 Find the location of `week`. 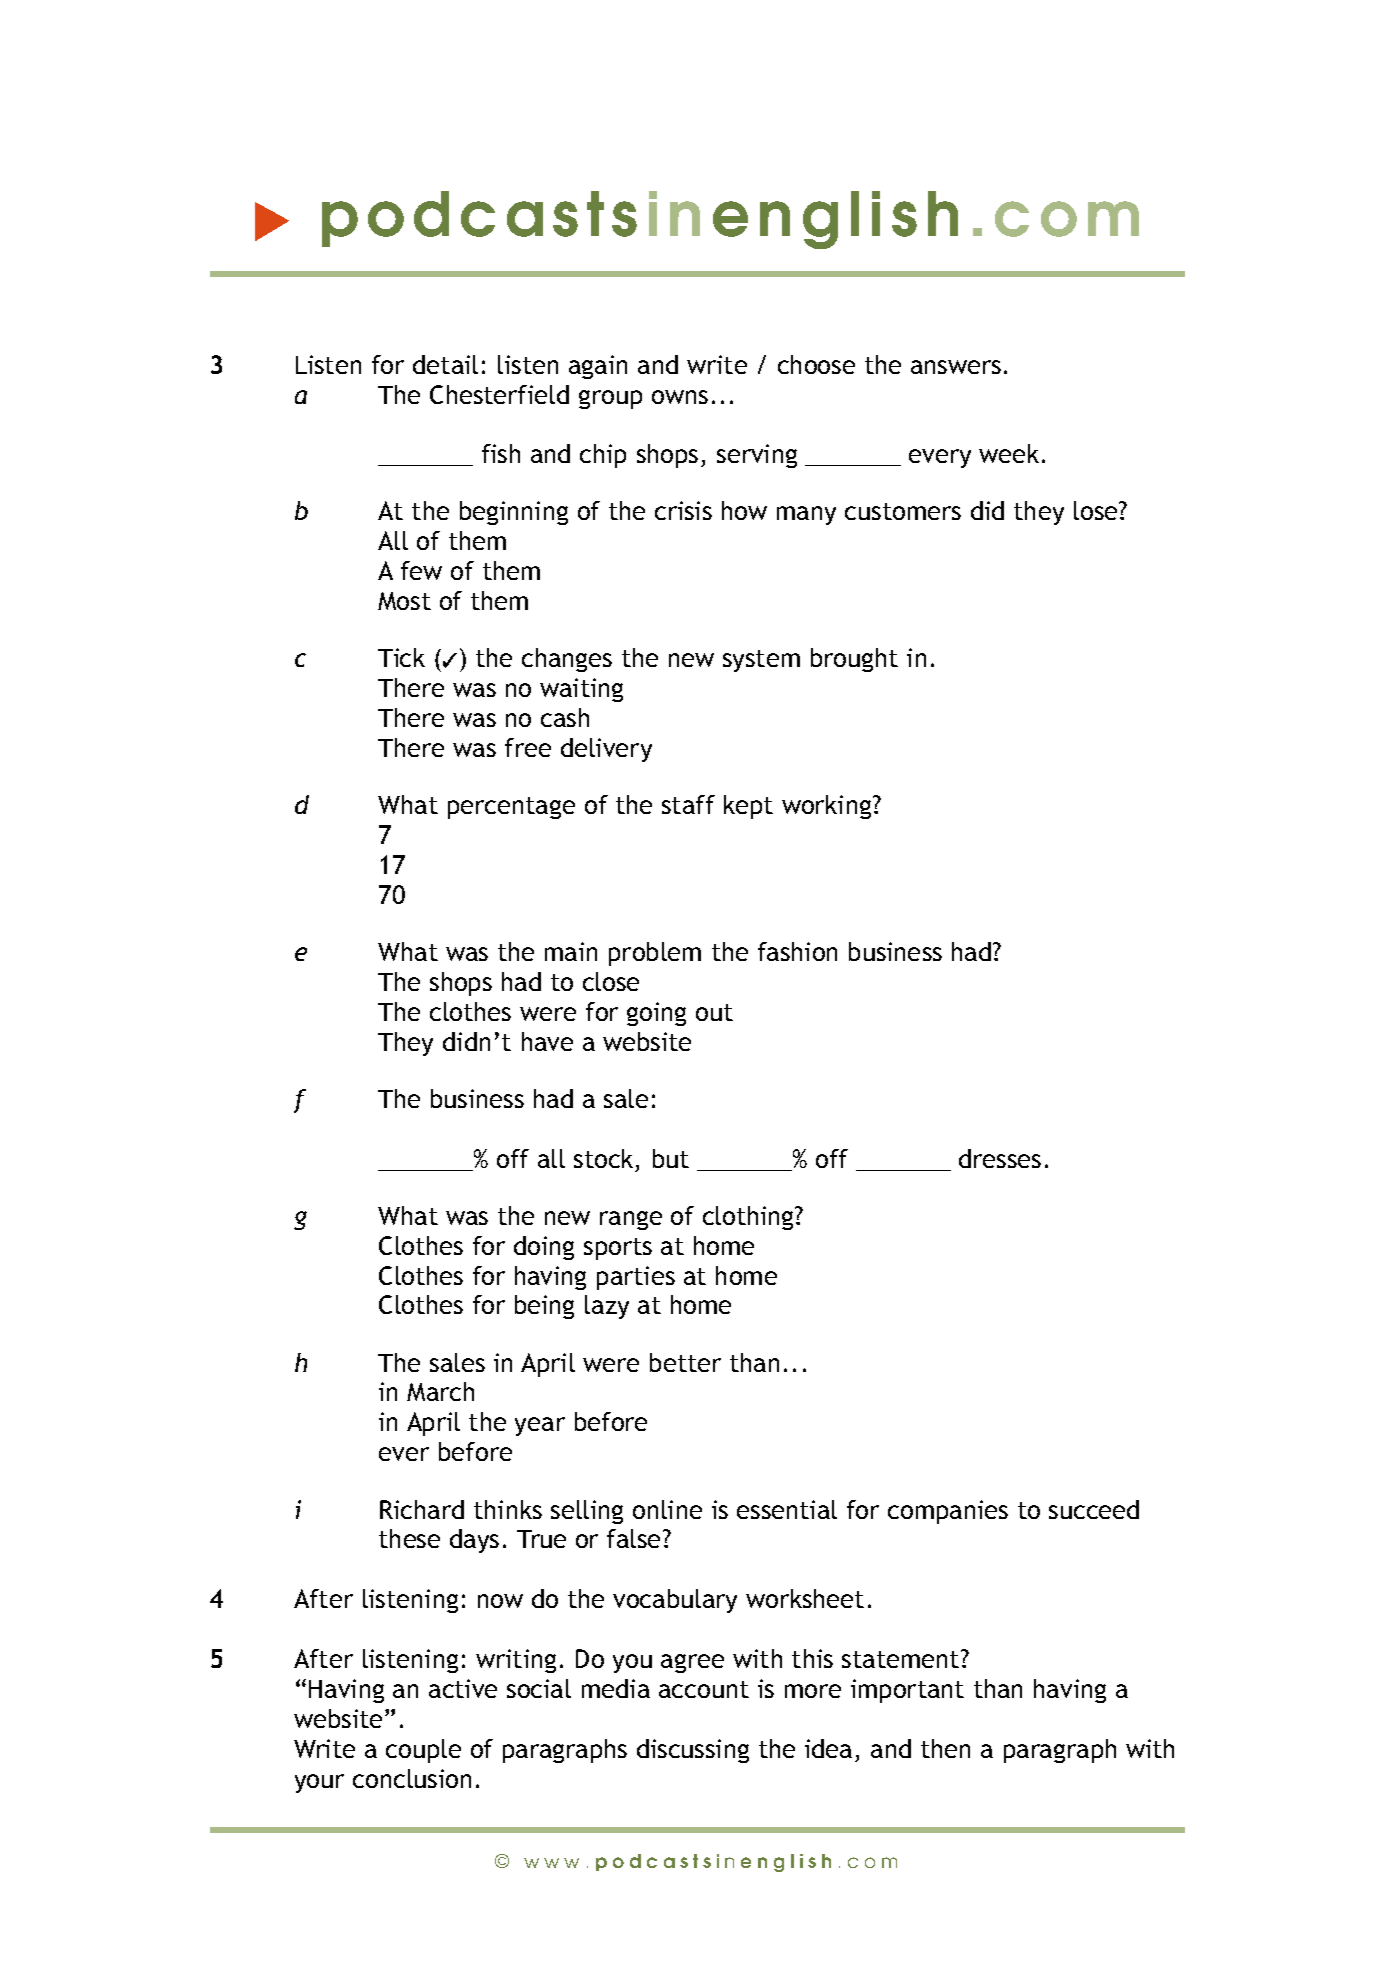

week is located at coordinates (1009, 453).
